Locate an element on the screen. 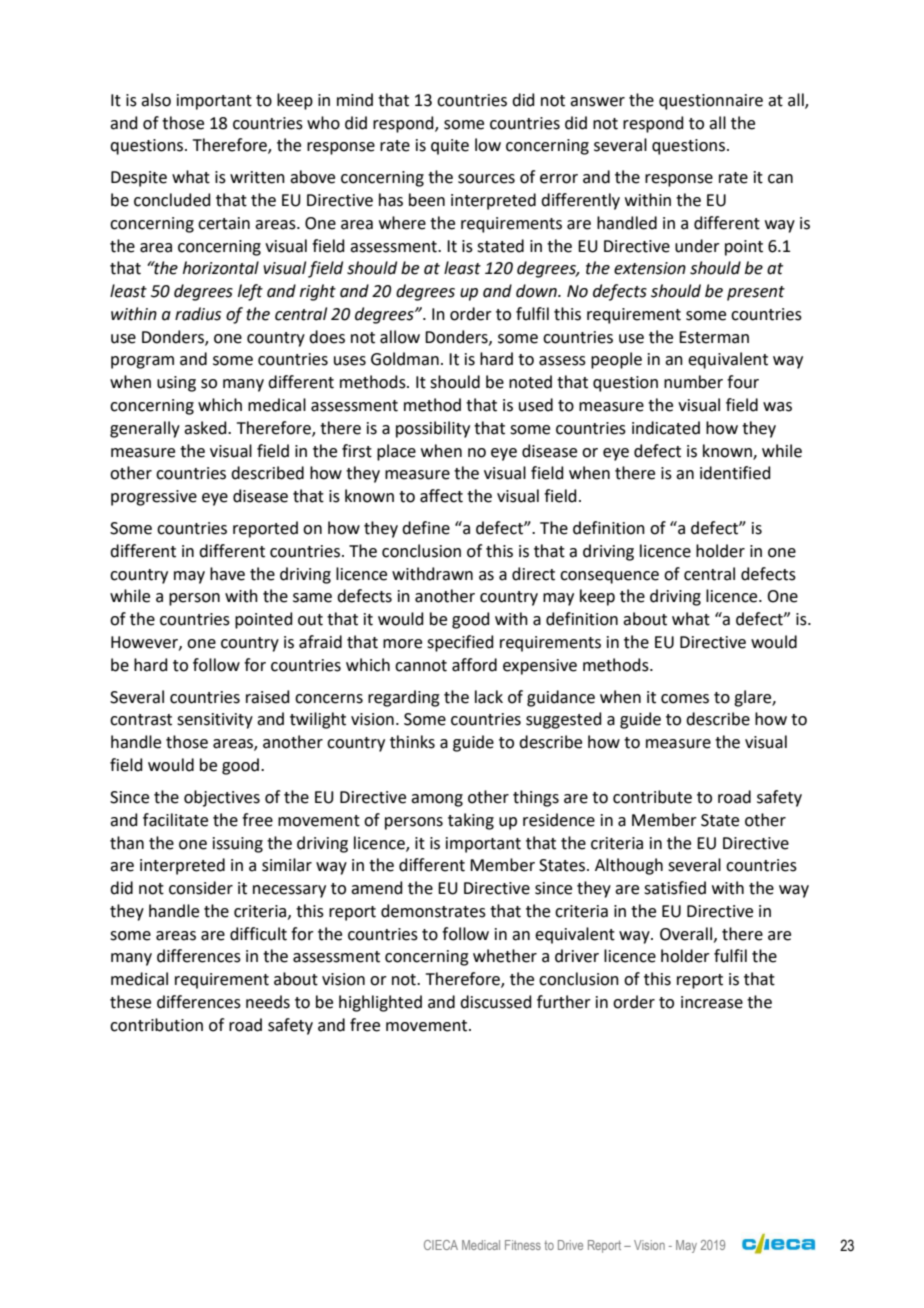 The height and width of the screenshot is (1308, 924). identified is located at coordinates (735, 473).
